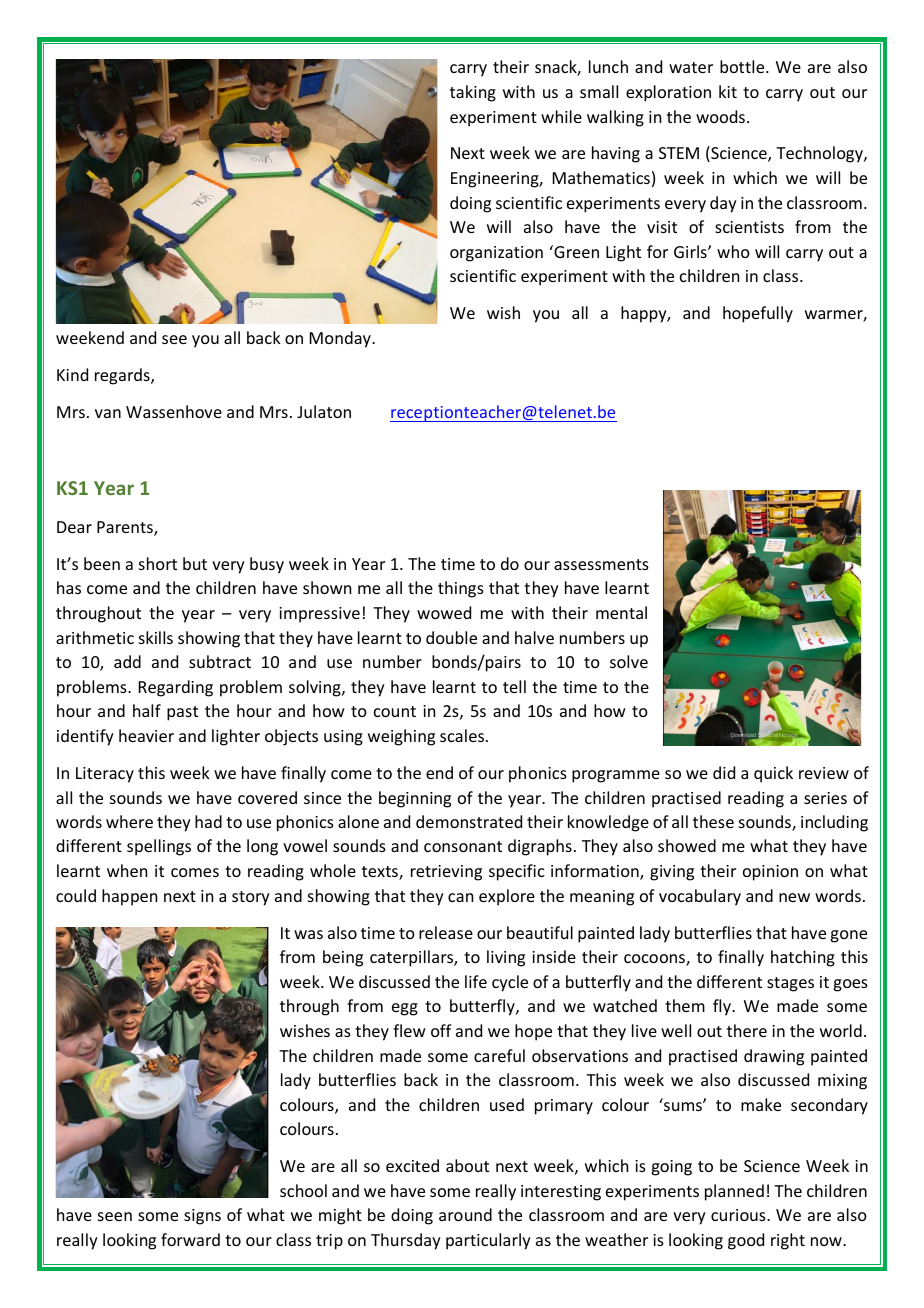 Image resolution: width=924 pixels, height=1308 pixels. What do you see at coordinates (739, 1215) in the screenshot?
I see `curious` at bounding box center [739, 1215].
